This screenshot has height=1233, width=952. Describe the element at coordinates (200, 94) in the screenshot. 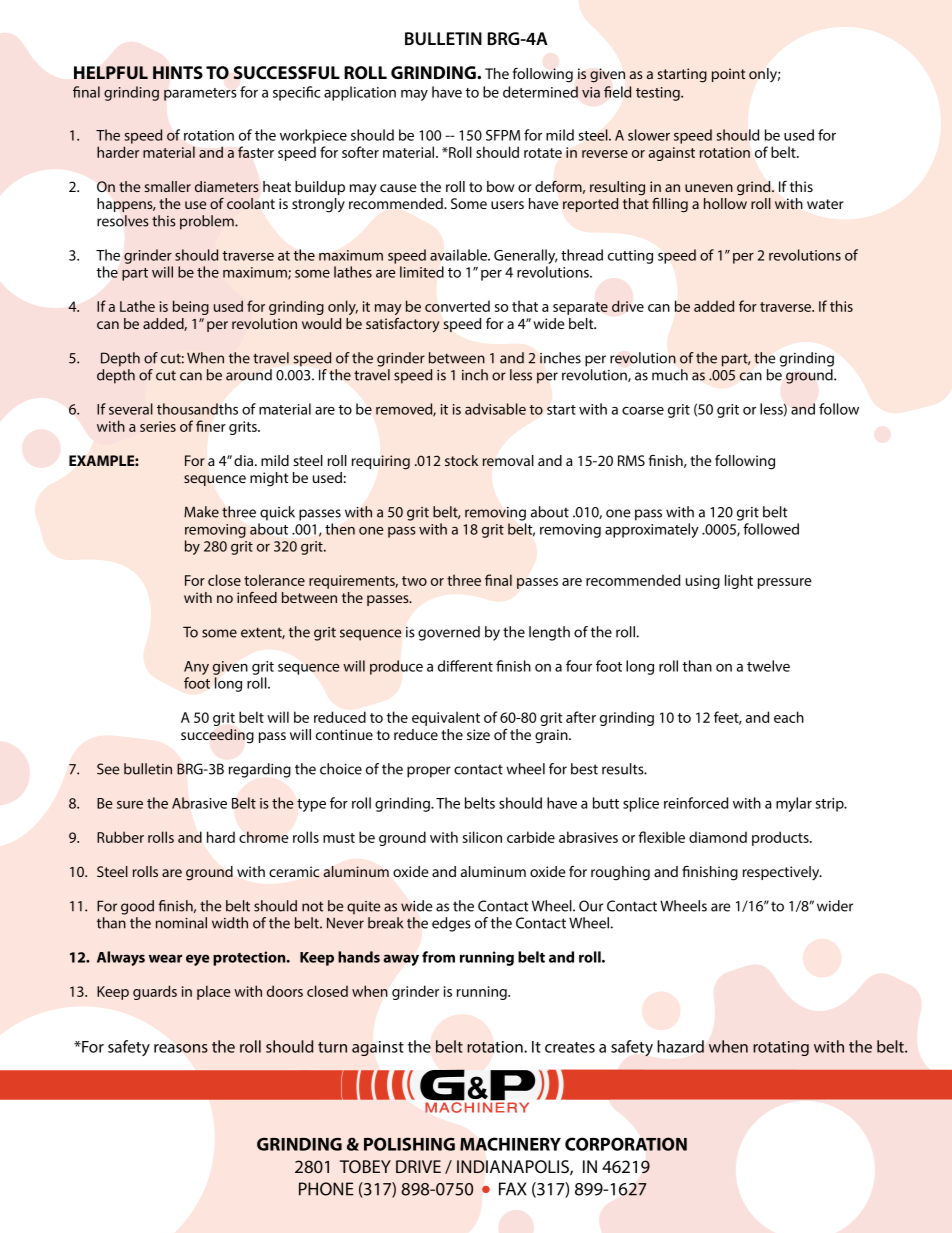

I see `parameters` at that location.
